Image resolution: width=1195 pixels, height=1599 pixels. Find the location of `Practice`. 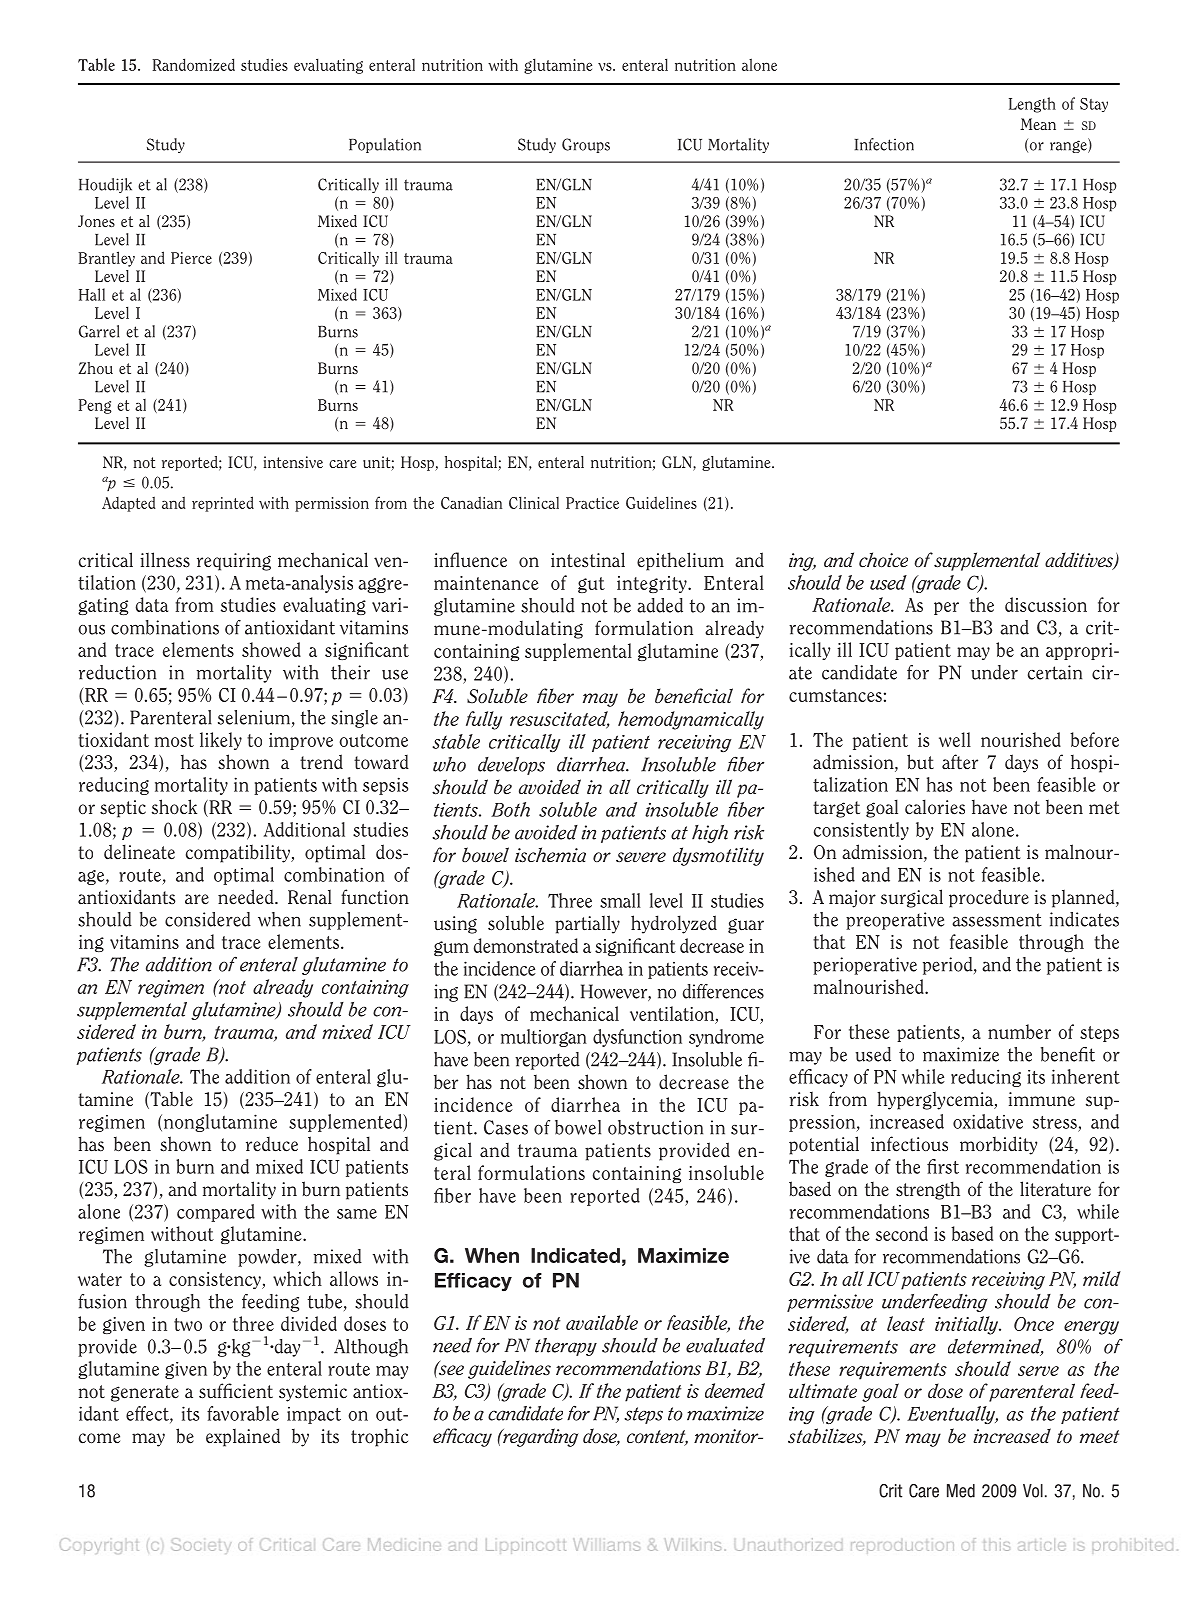

Practice is located at coordinates (592, 503).
